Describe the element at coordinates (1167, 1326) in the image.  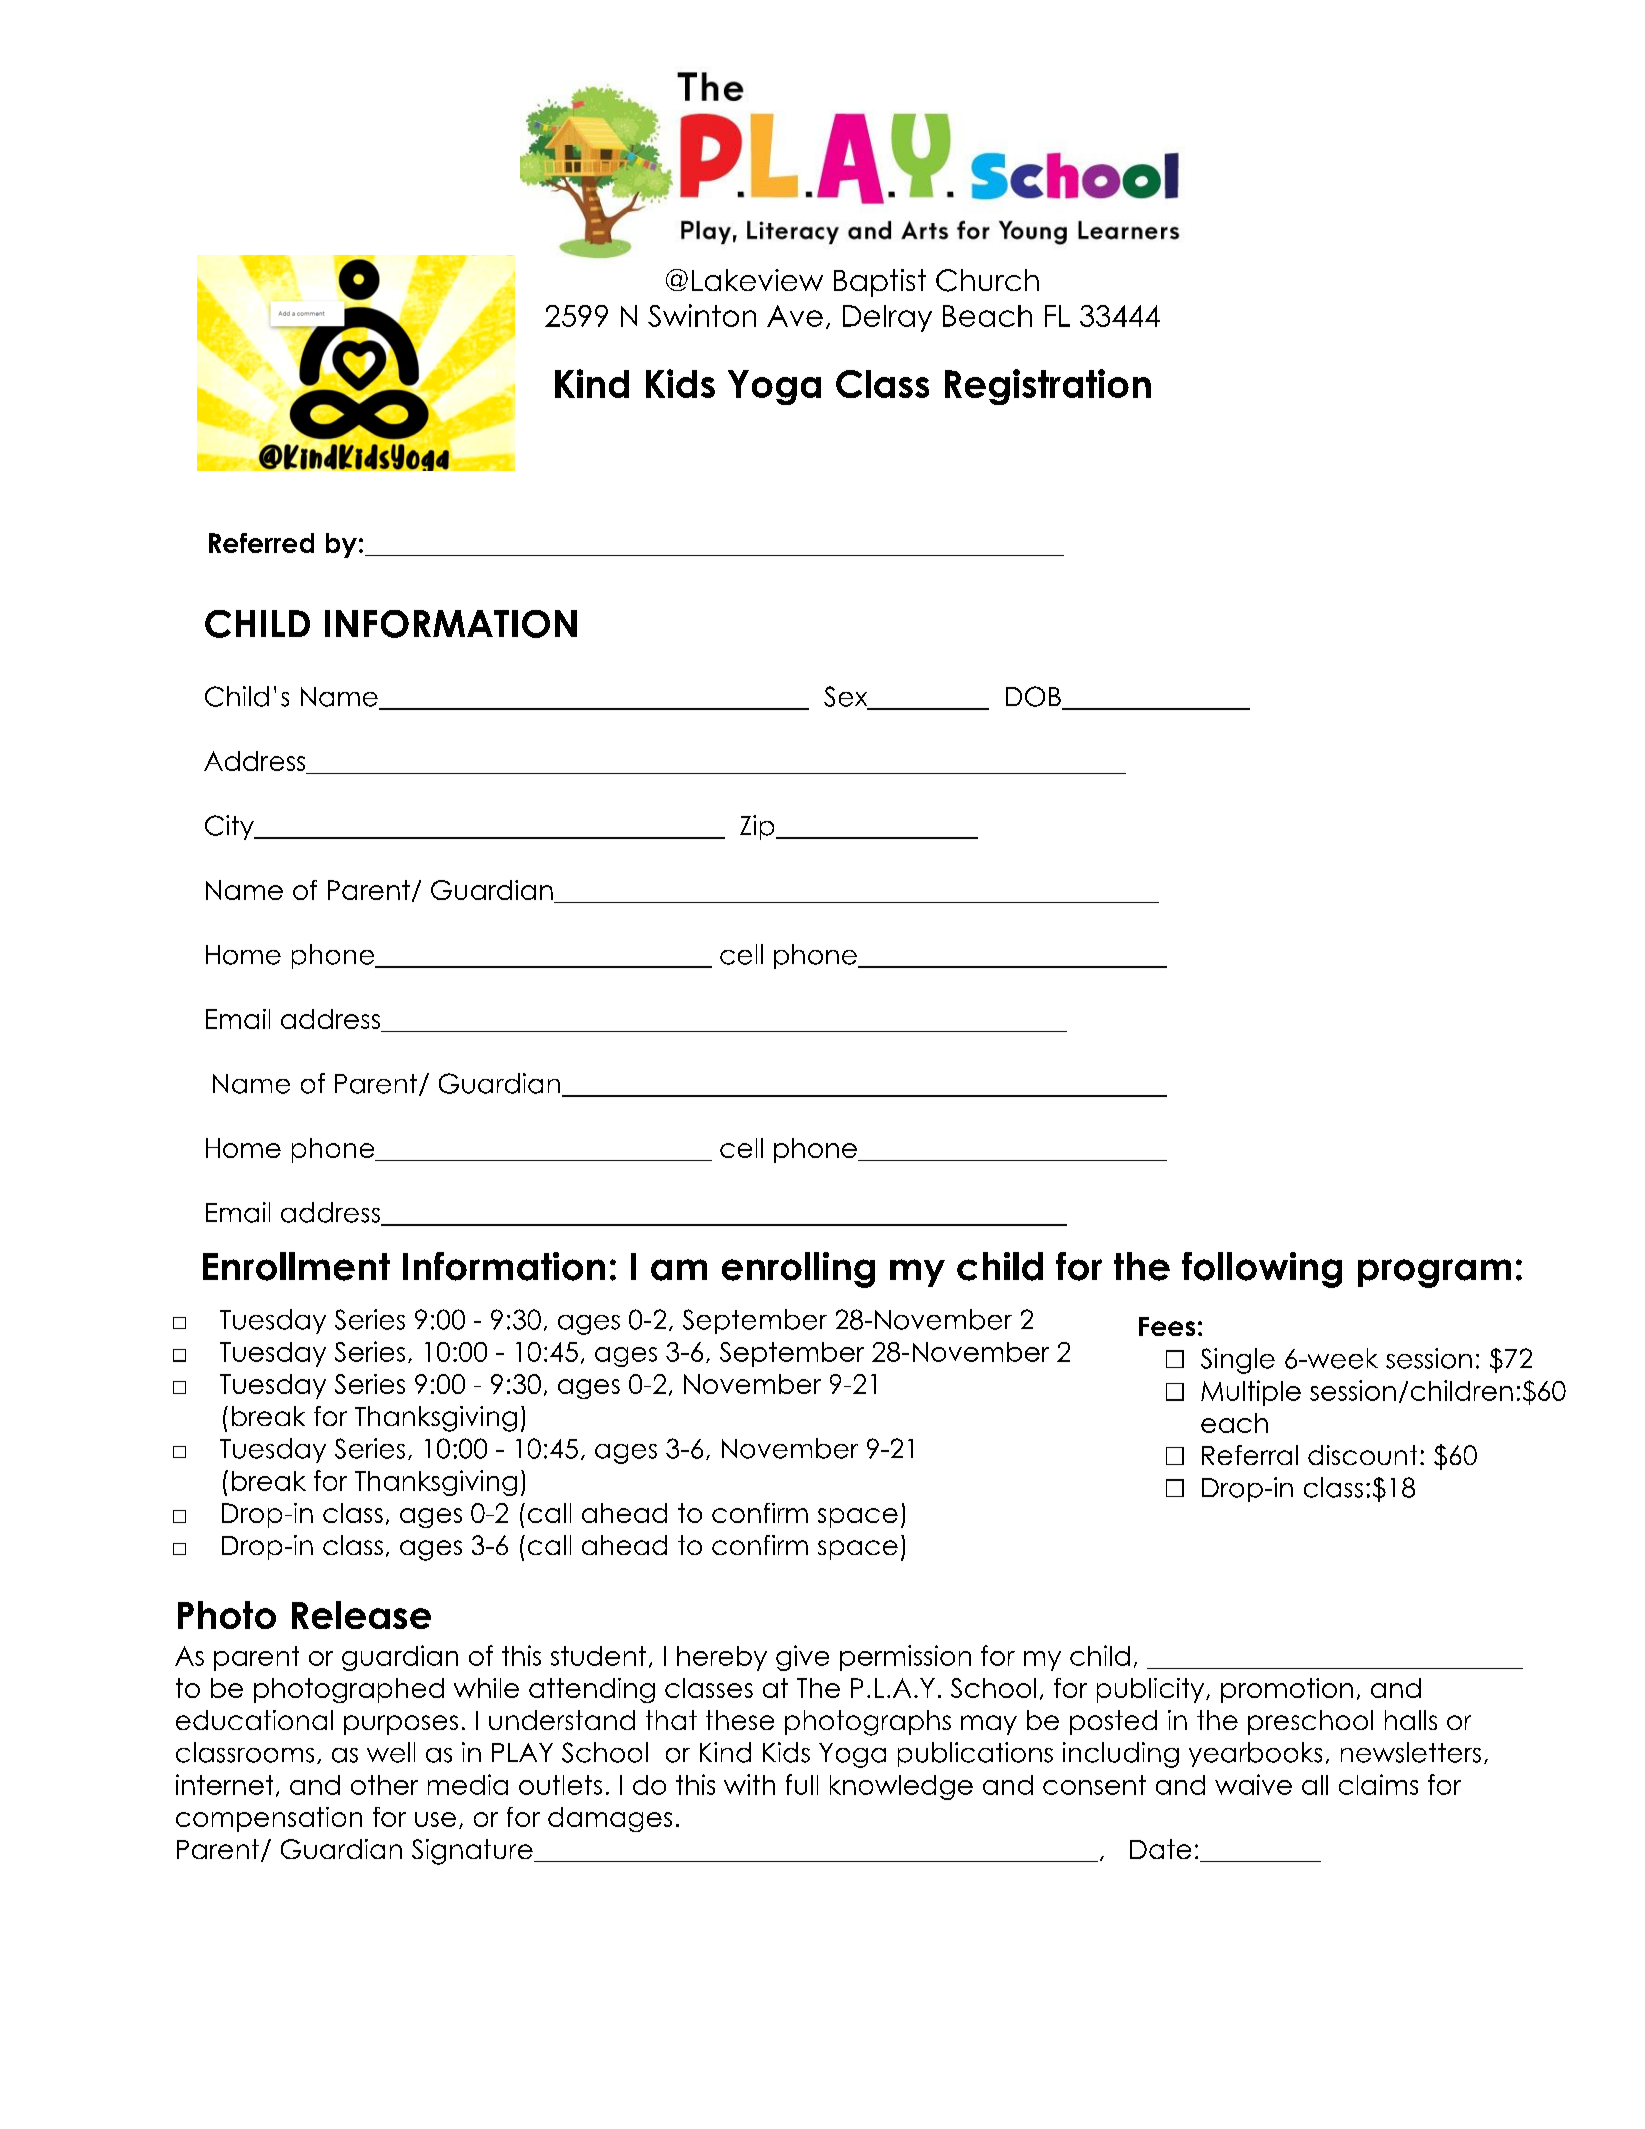
I see `Fees` at that location.
